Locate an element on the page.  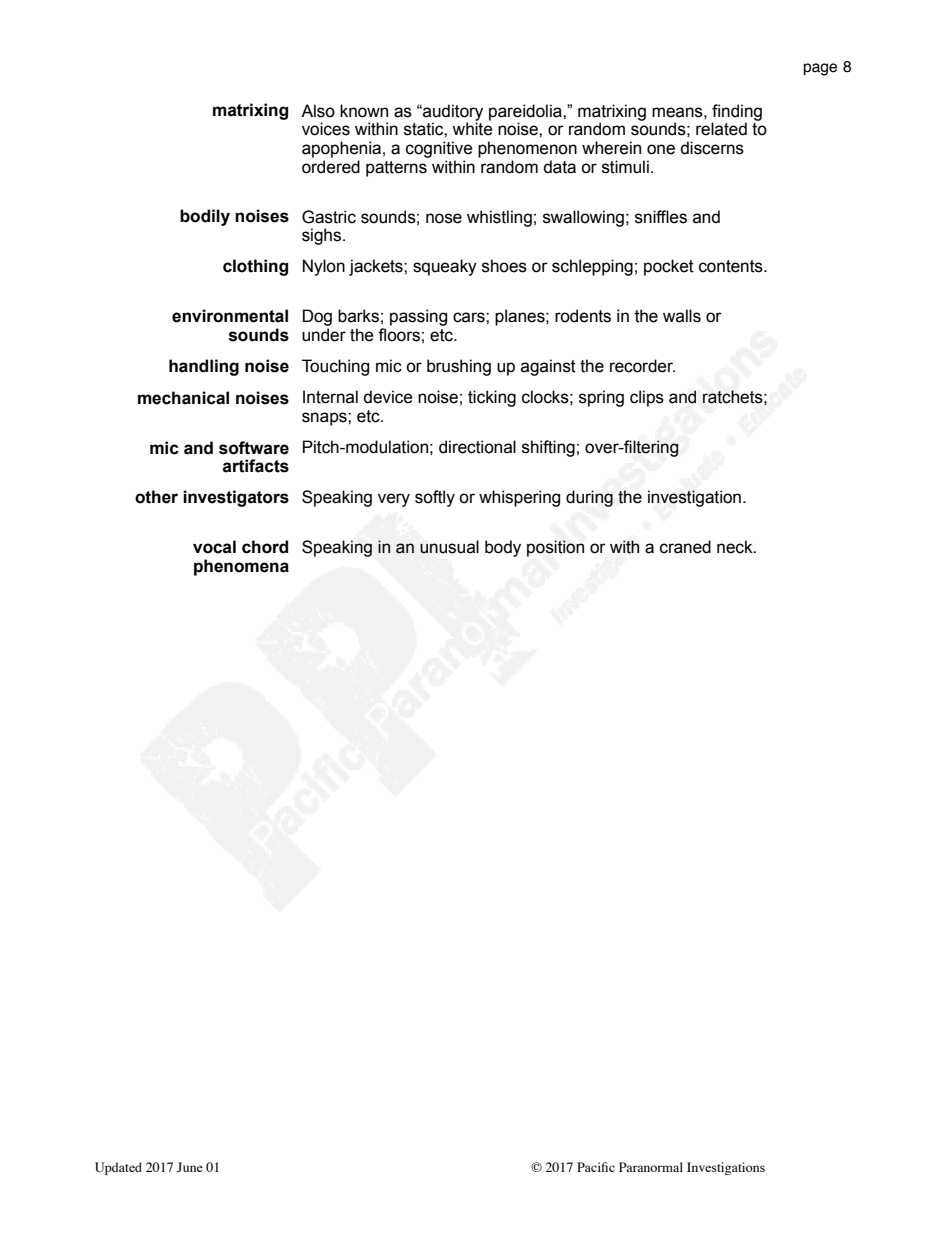
neck is located at coordinates (736, 547).
